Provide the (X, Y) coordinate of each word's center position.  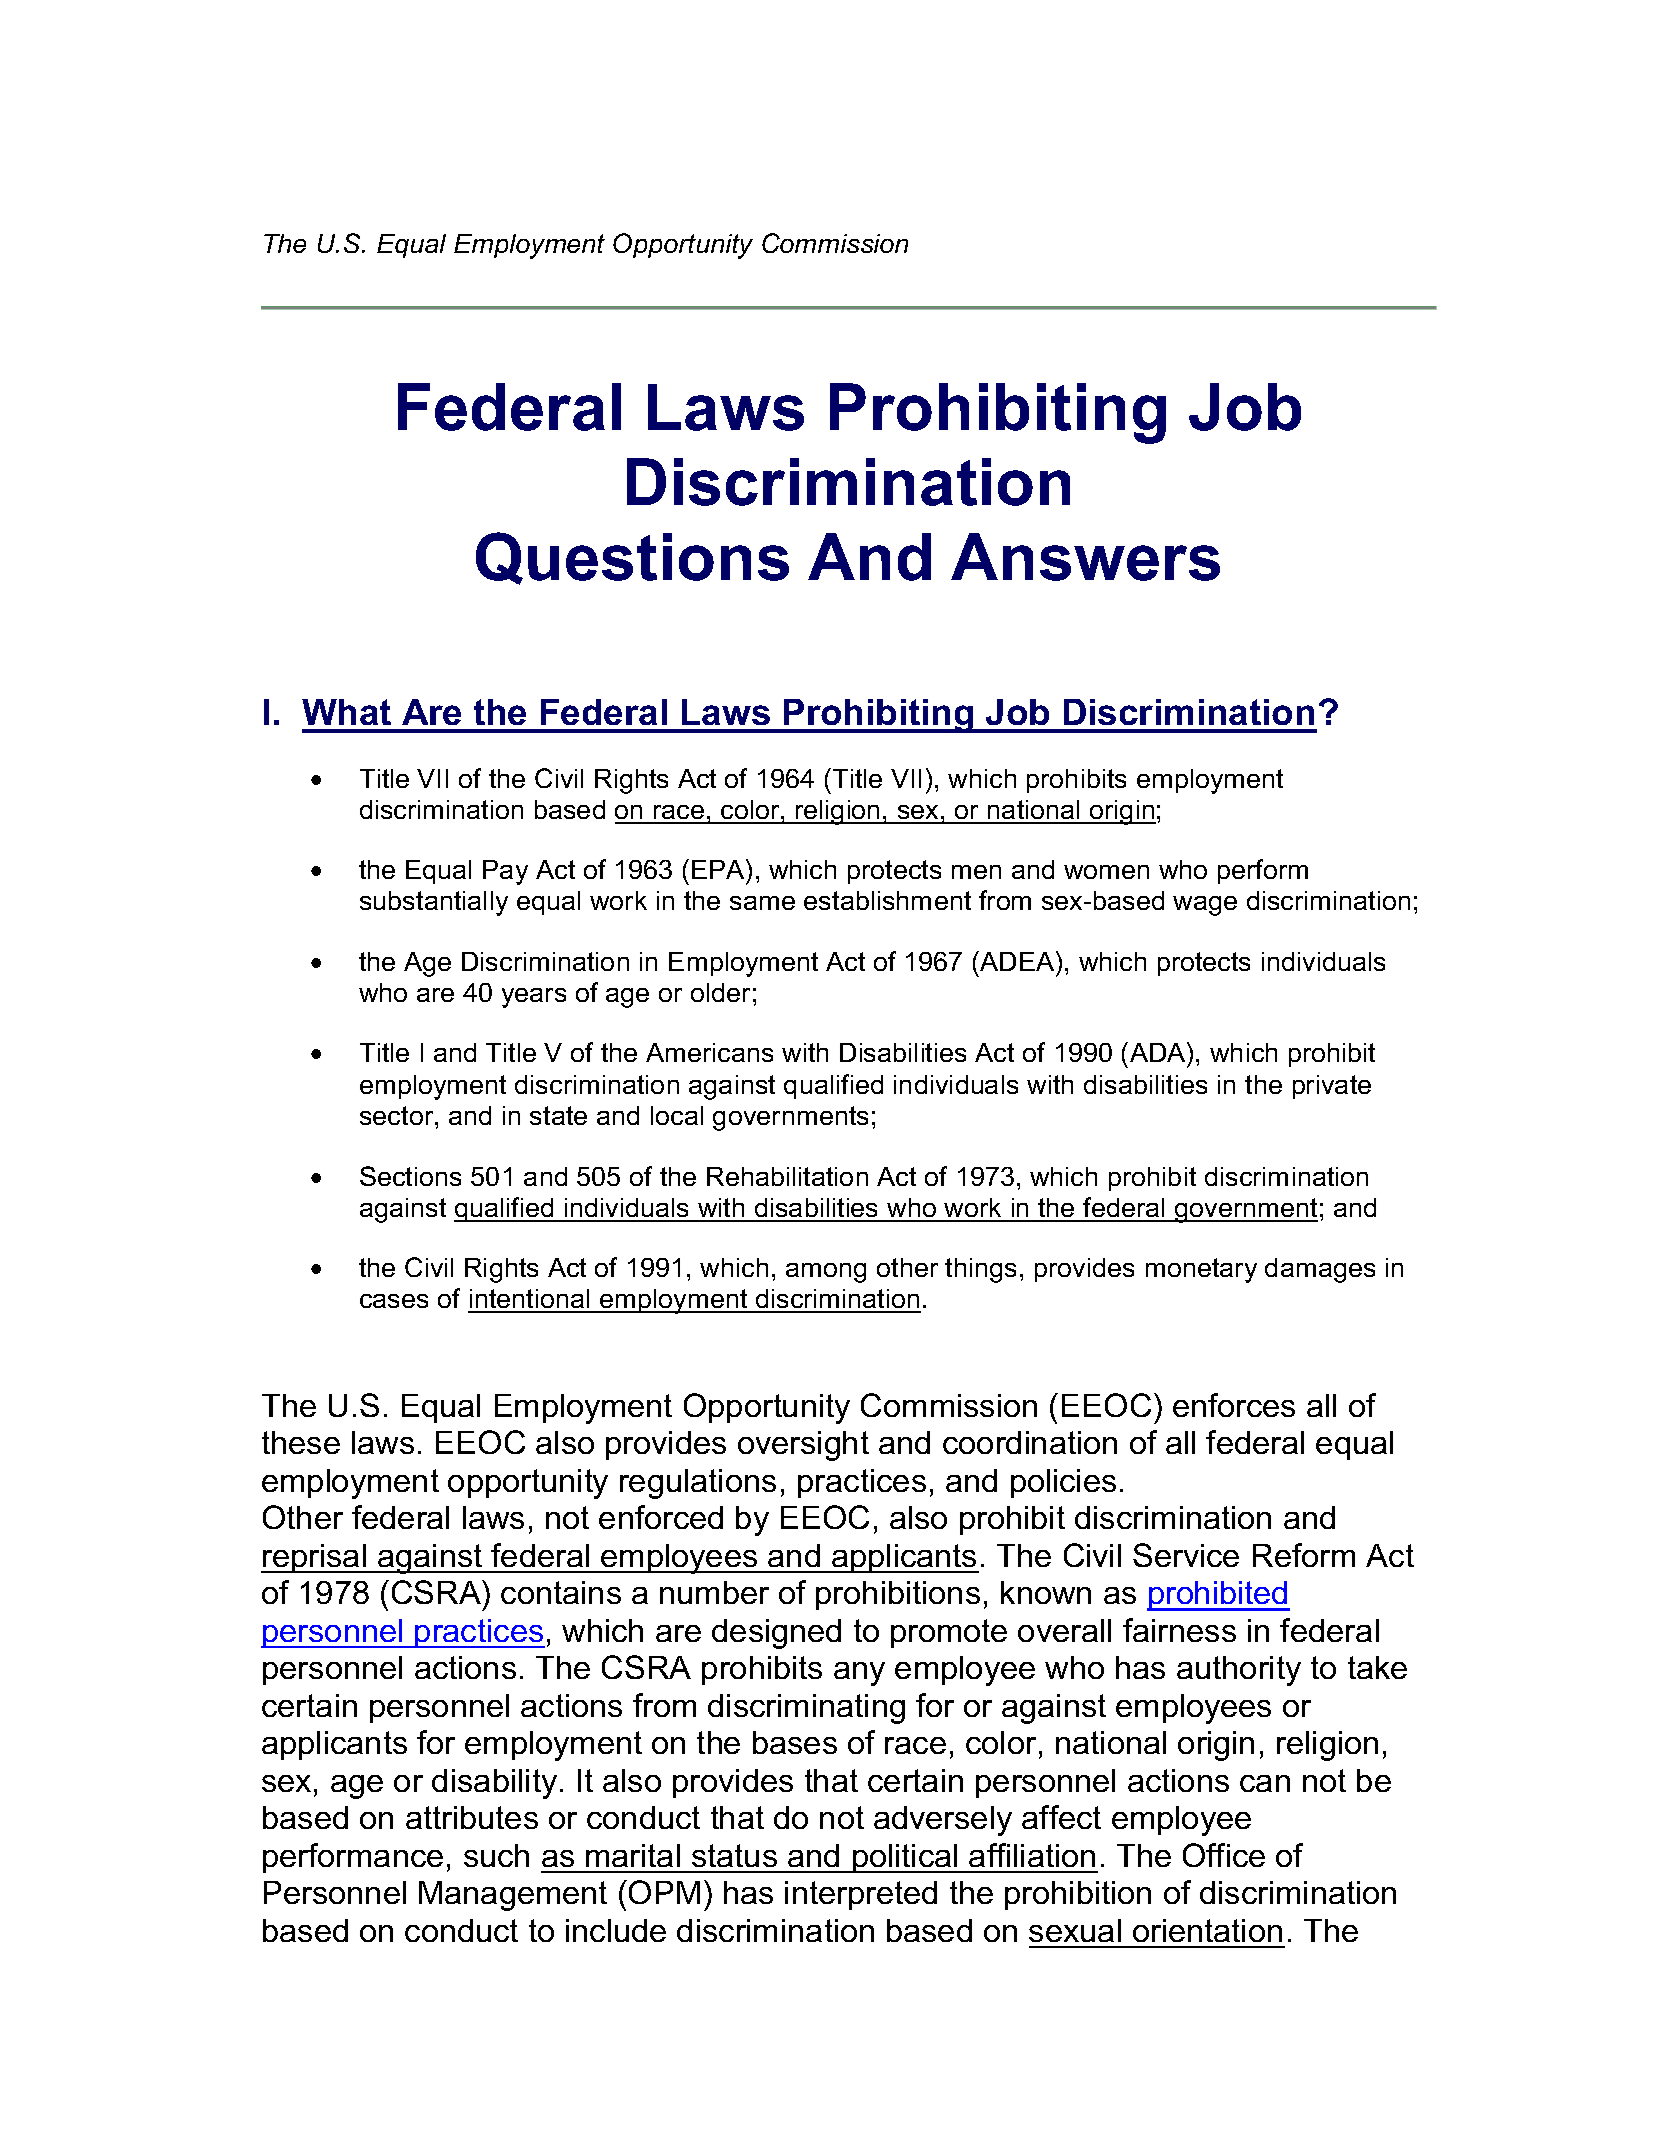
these (301, 1442)
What (346, 712)
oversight (803, 1446)
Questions (632, 558)
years (534, 998)
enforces (1234, 1405)
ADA (1159, 1052)
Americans (709, 1052)
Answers (1085, 557)
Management (513, 1896)
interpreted (861, 1895)
